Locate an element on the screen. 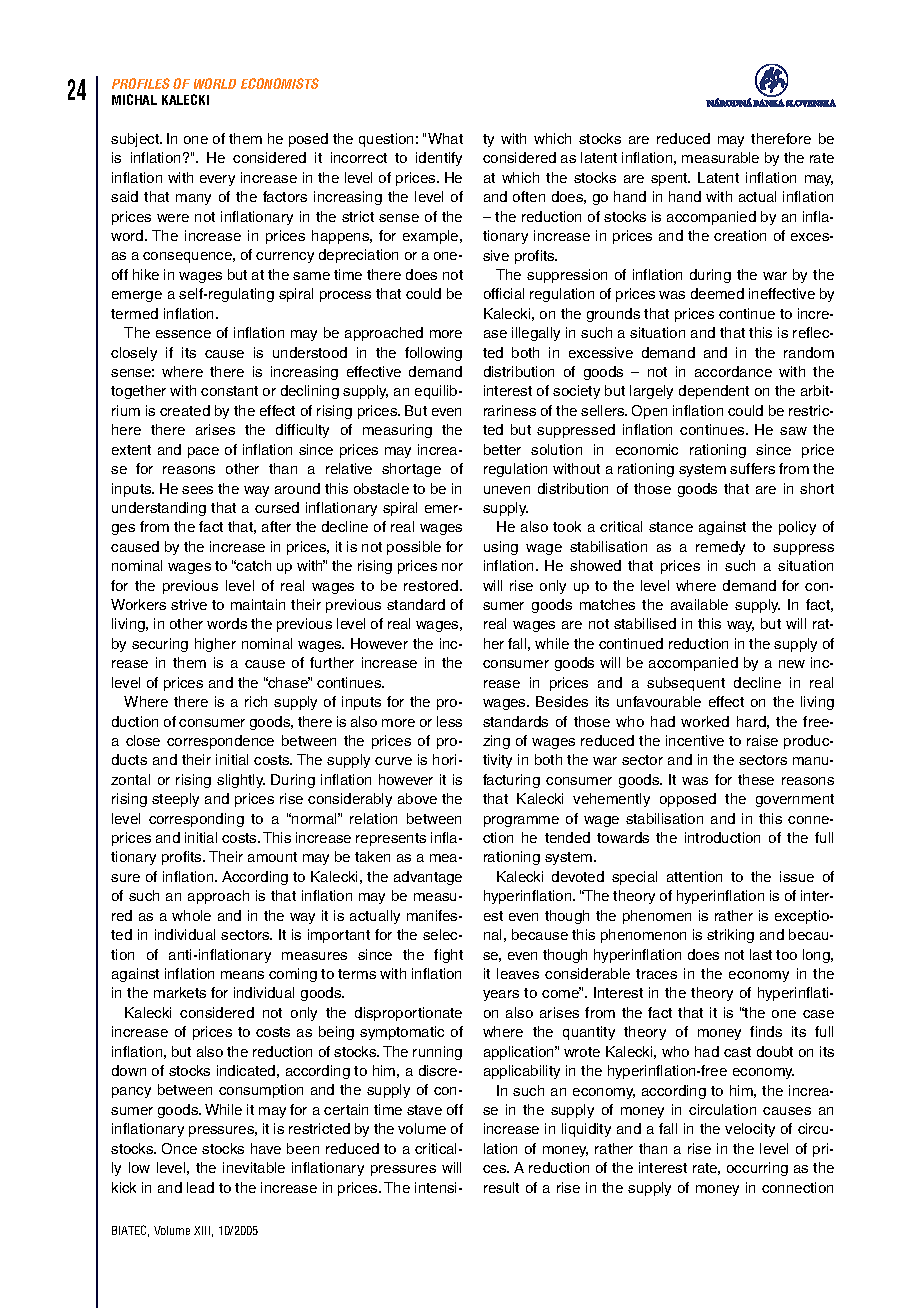  corresponding is located at coordinates (196, 820).
